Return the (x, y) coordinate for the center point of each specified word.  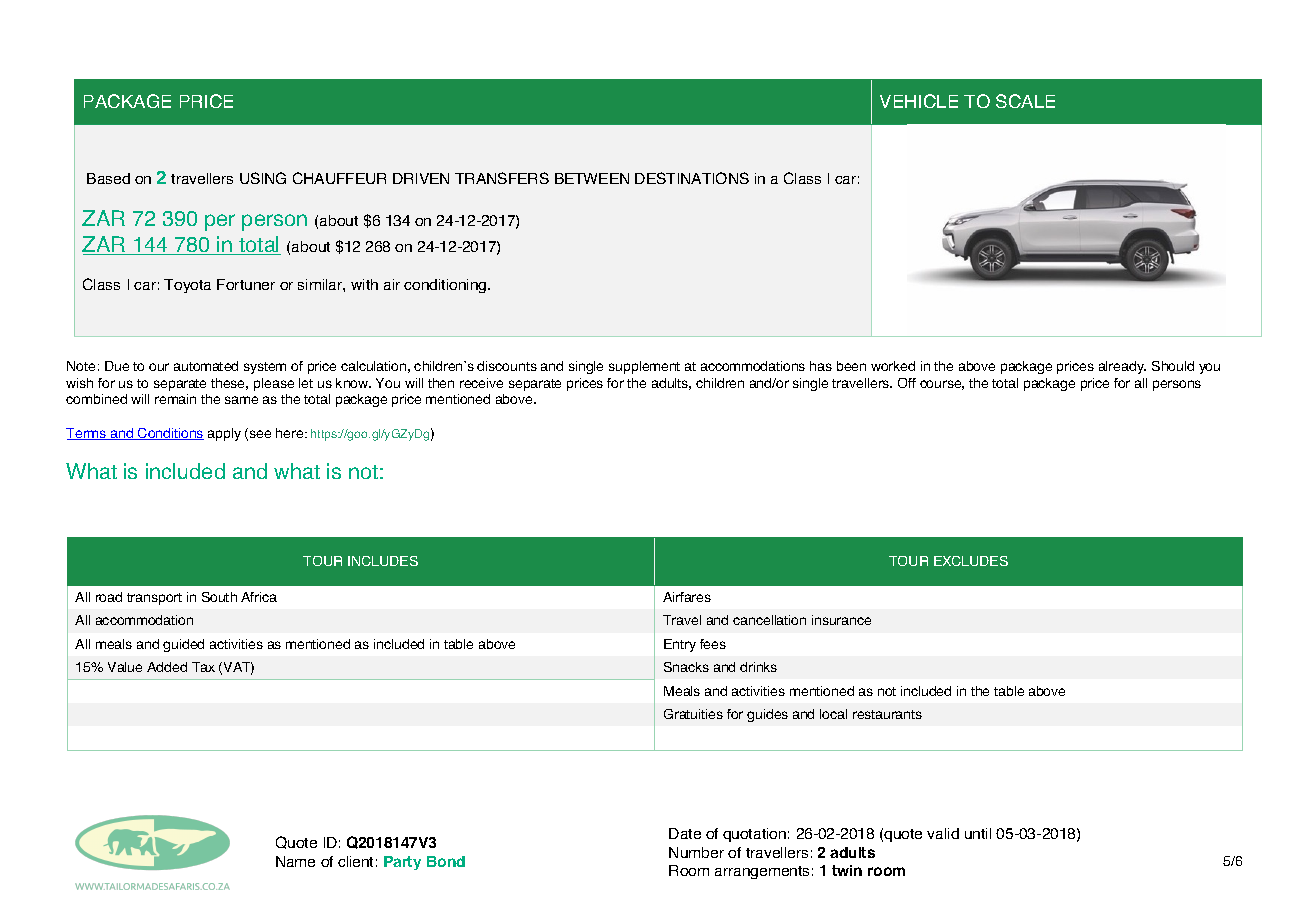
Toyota (187, 286)
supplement (644, 367)
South (219, 597)
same (241, 400)
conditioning (446, 286)
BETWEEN (592, 178)
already (1122, 367)
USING (263, 178)
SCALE (1025, 101)
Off (907, 383)
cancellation (769, 620)
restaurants (887, 714)
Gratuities (693, 714)
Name (295, 861)
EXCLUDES (971, 561)
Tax (203, 667)
